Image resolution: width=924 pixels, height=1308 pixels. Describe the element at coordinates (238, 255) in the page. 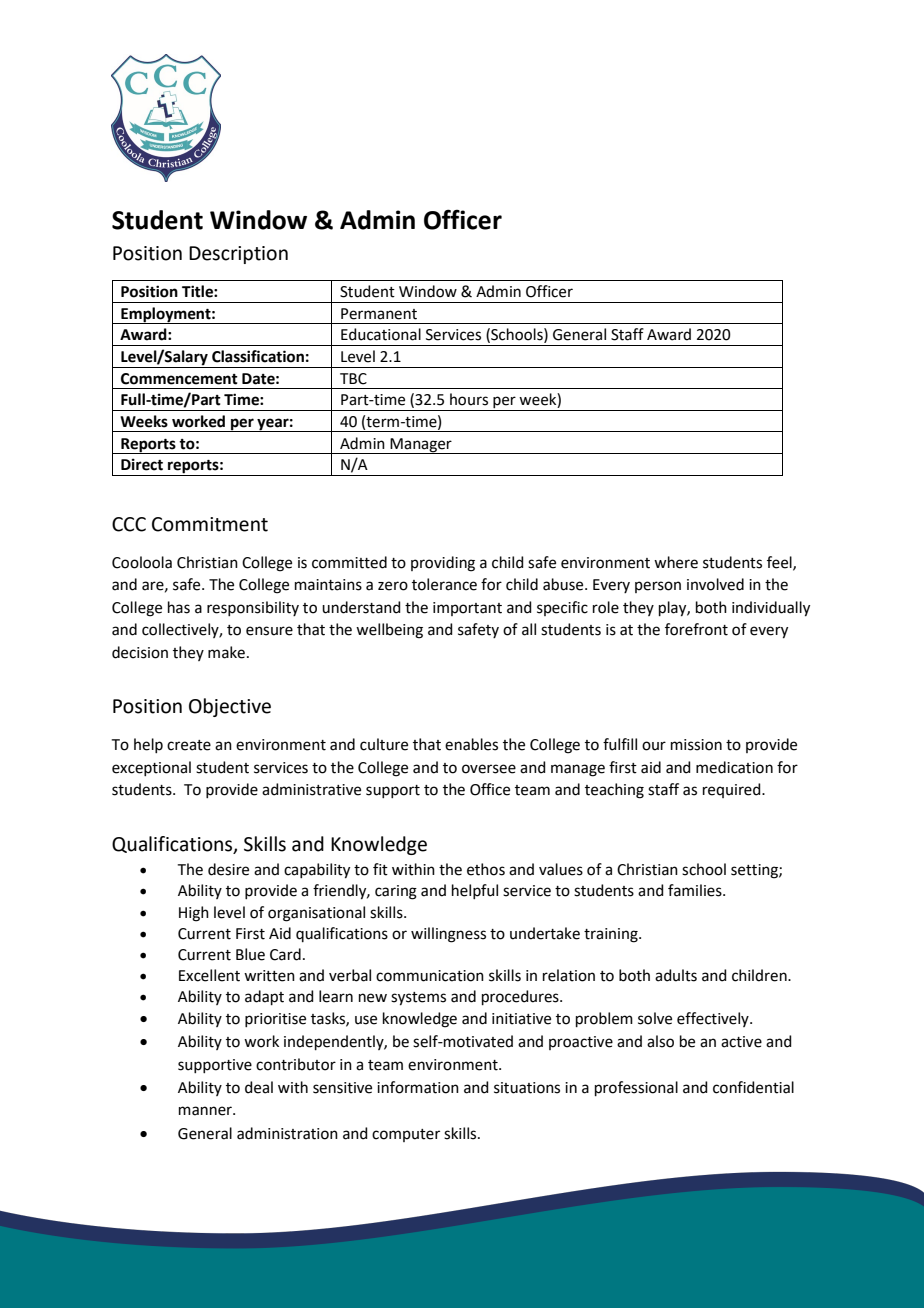

I see `Description` at that location.
